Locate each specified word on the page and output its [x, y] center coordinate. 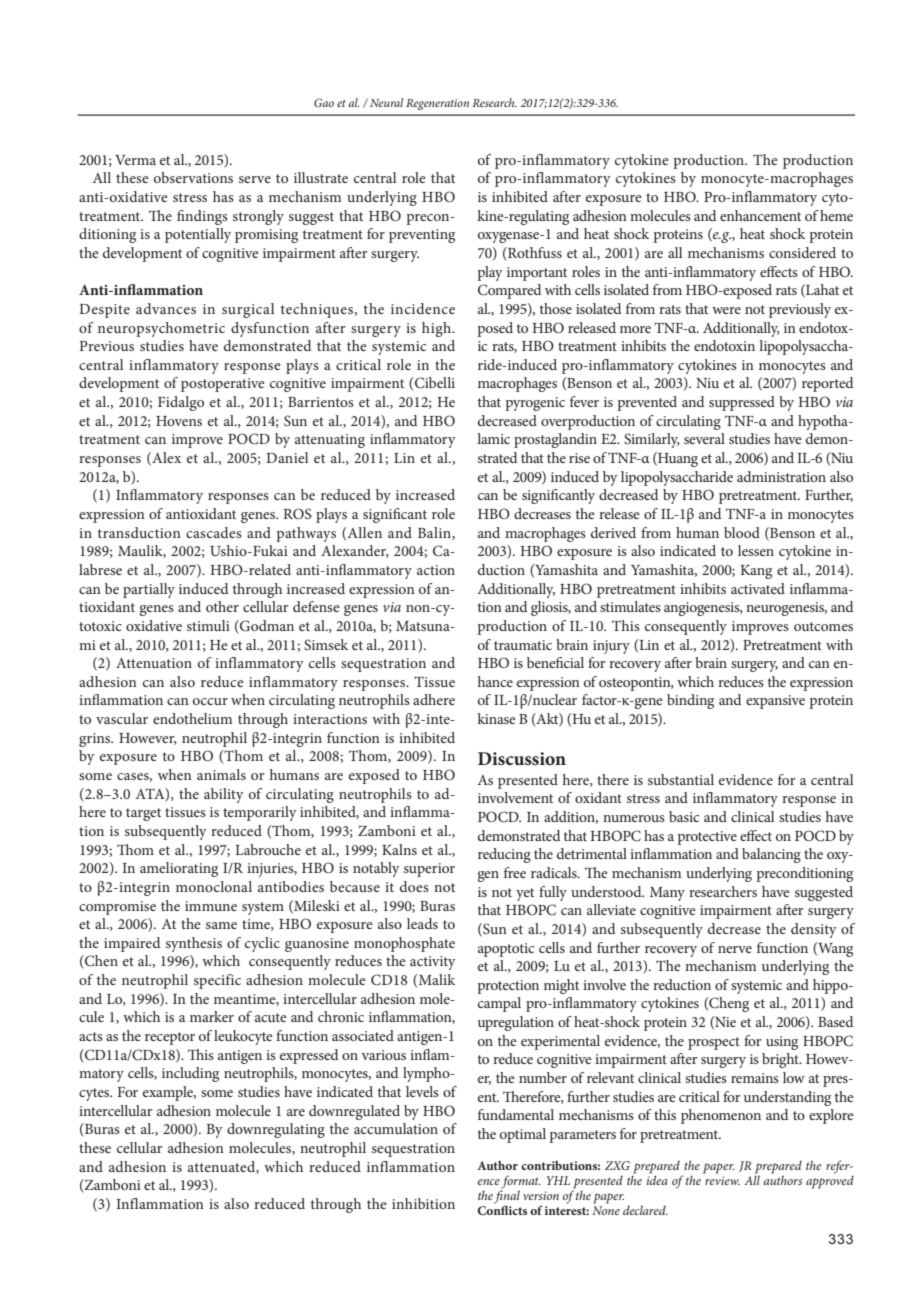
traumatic [523, 645]
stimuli [208, 625]
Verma [135, 160]
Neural [386, 102]
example [169, 1093]
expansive [775, 702]
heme [836, 215]
